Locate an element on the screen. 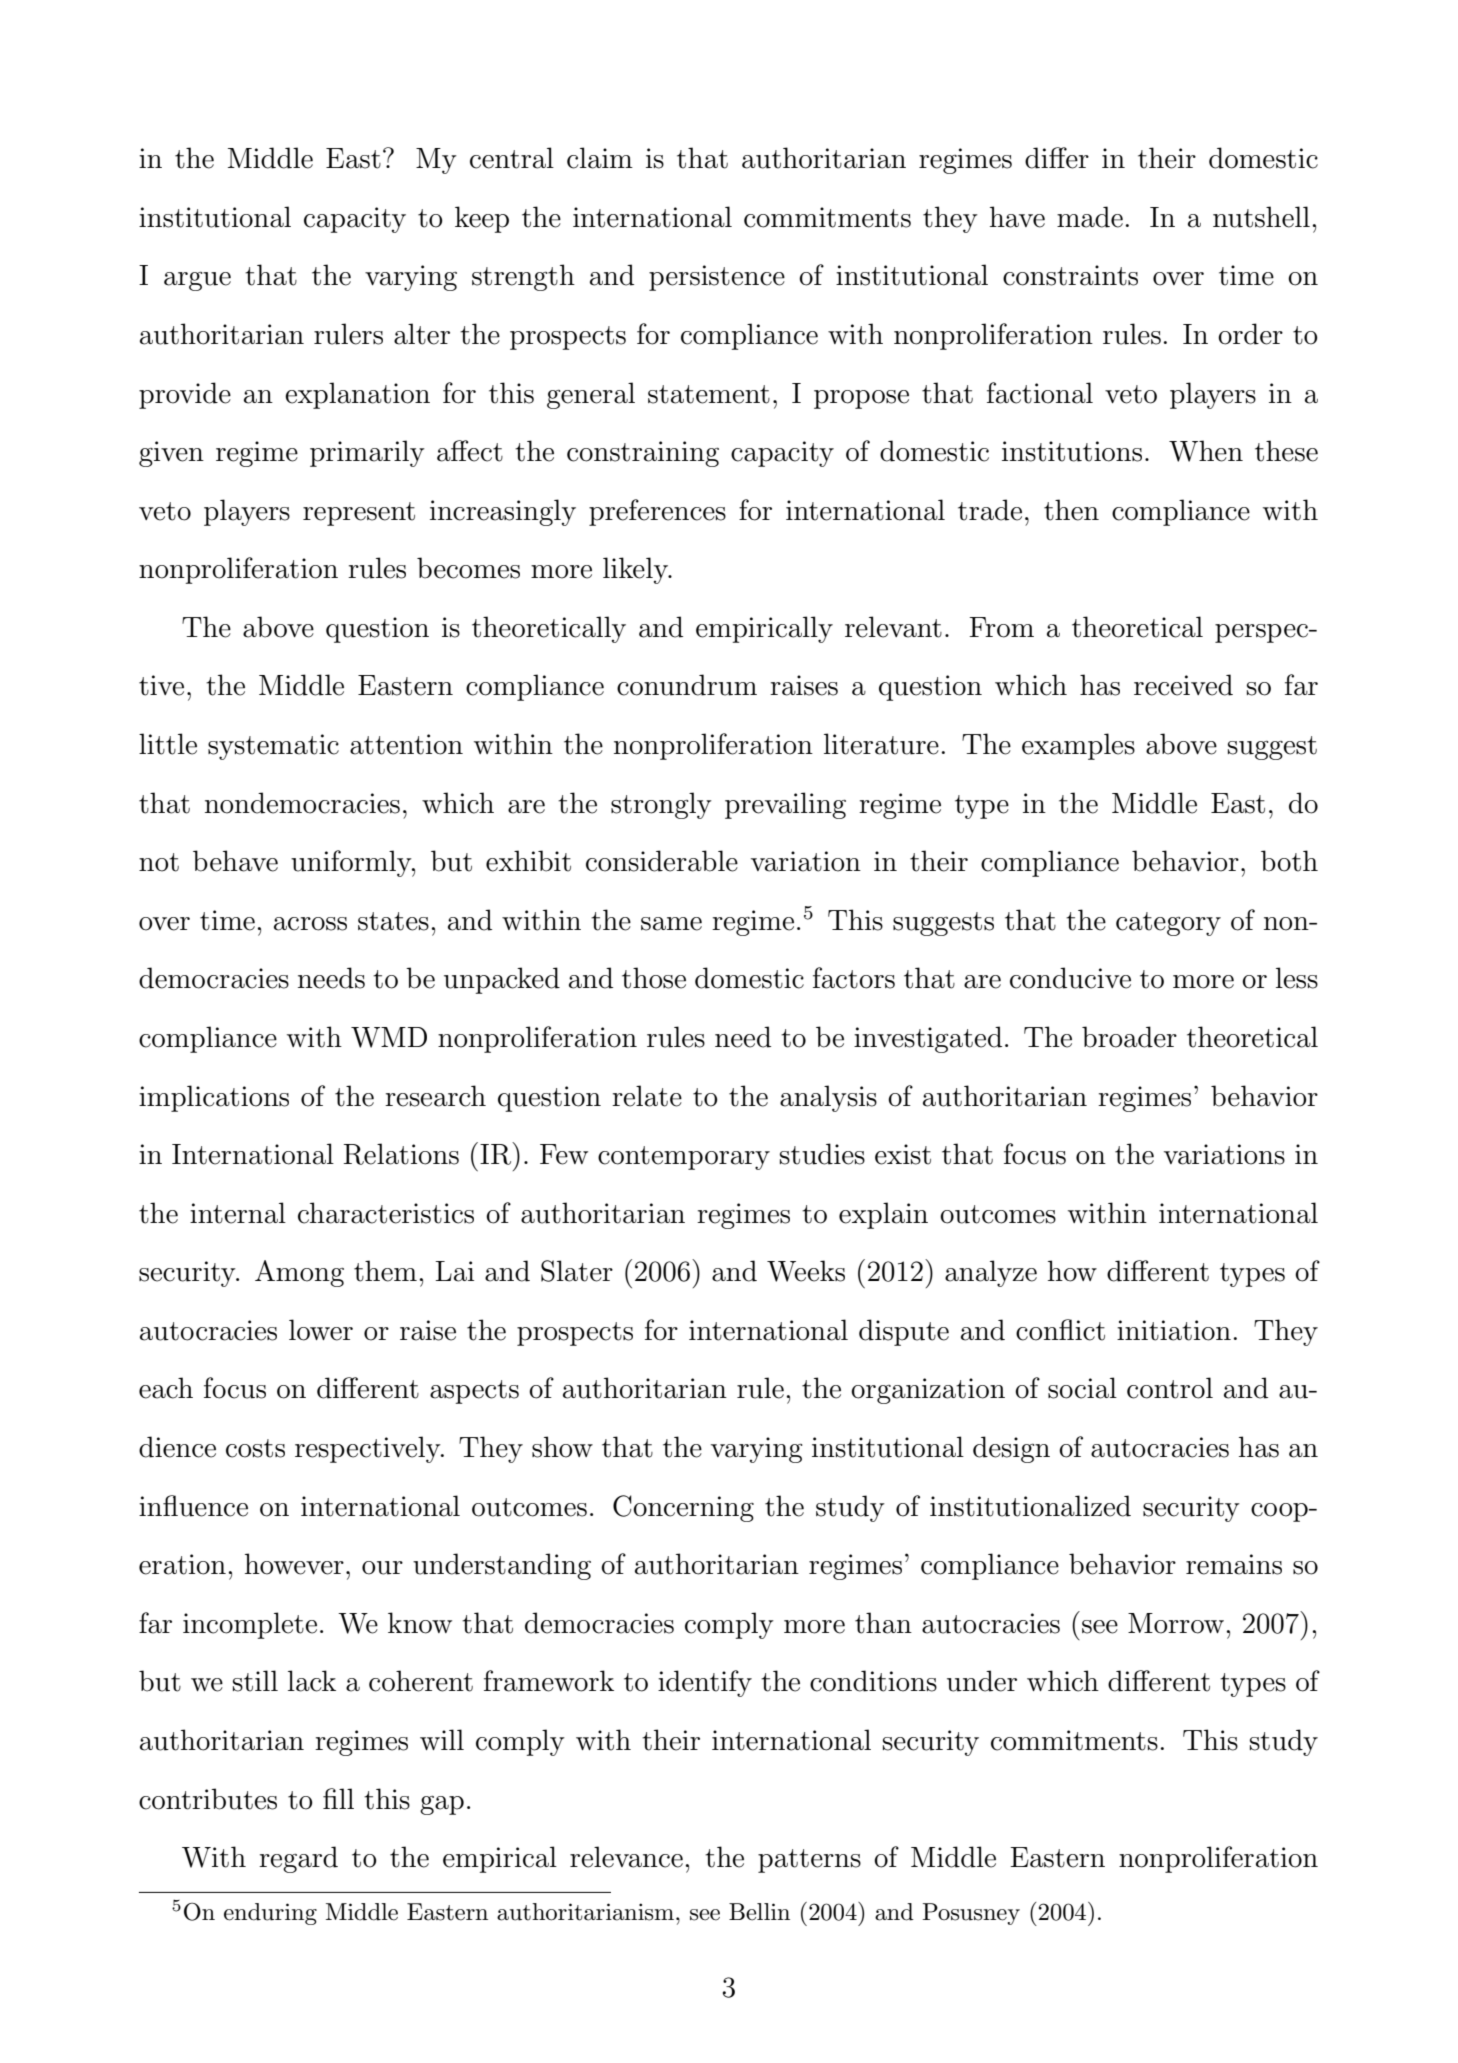 The width and height of the screenshot is (1458, 2063). broader is located at coordinates (1129, 1037).
